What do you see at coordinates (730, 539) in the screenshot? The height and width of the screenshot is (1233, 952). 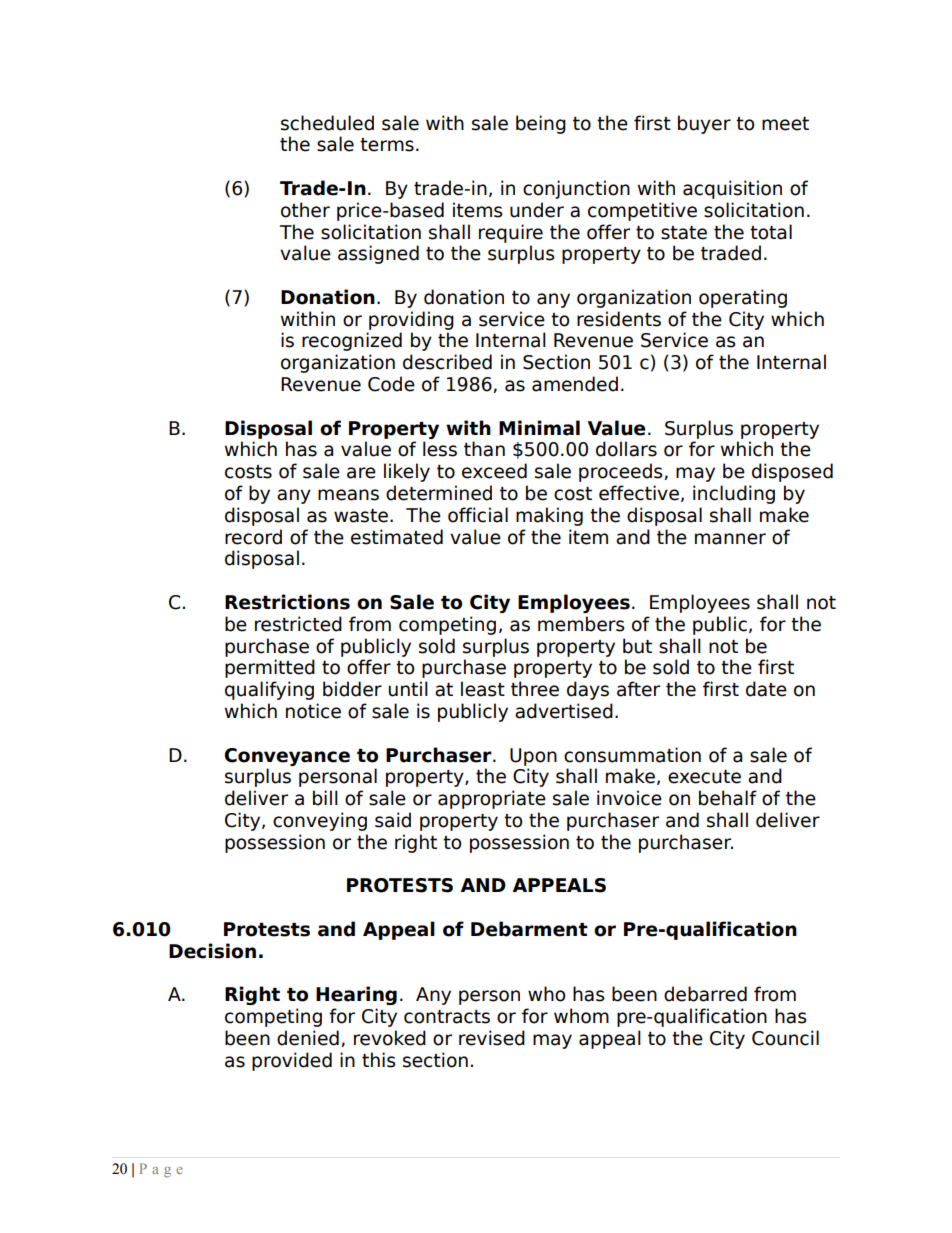 I see `manner` at bounding box center [730, 539].
